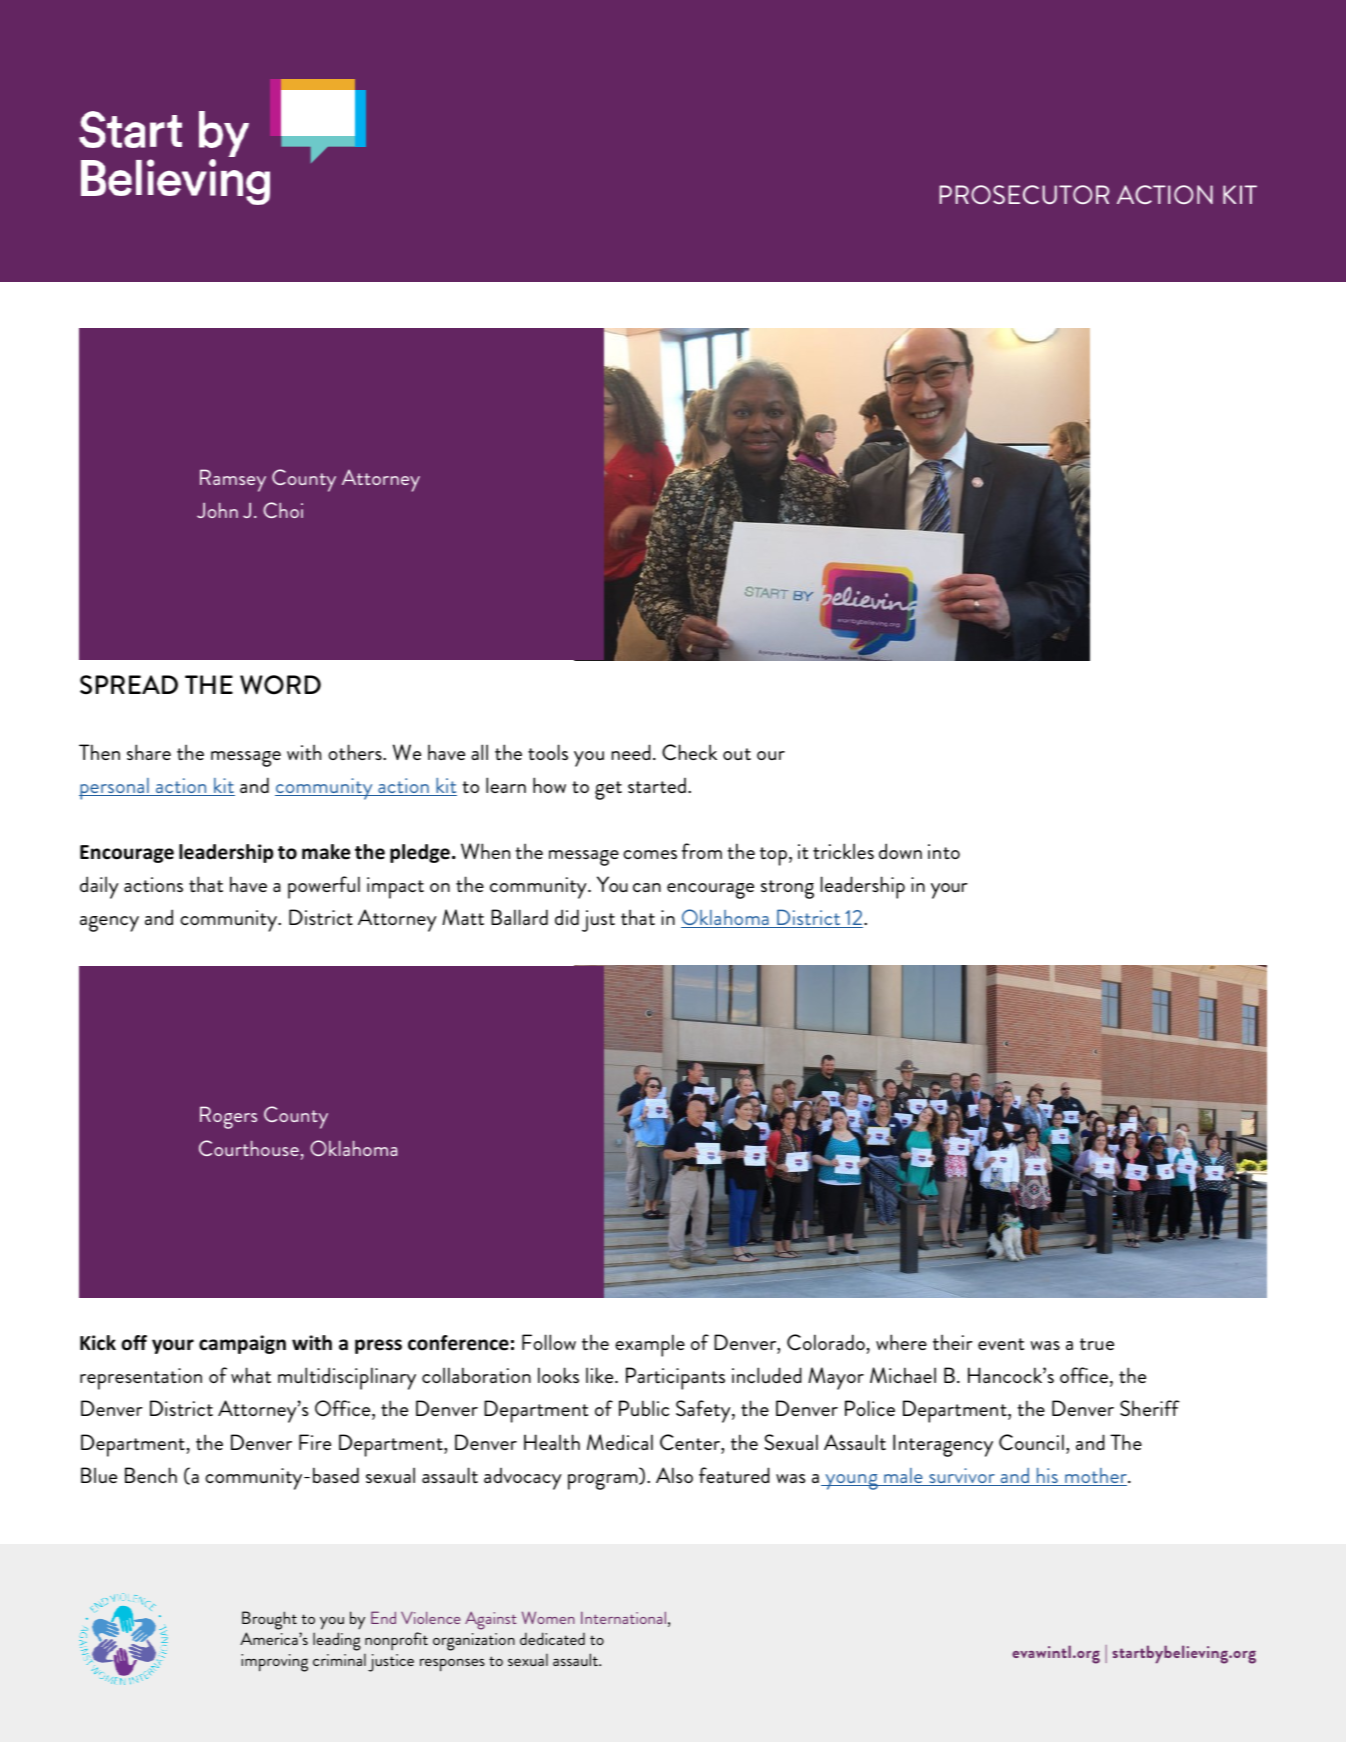 The height and width of the screenshot is (1742, 1346). Describe the element at coordinates (269, 1620) in the screenshot. I see `Brought` at that location.
